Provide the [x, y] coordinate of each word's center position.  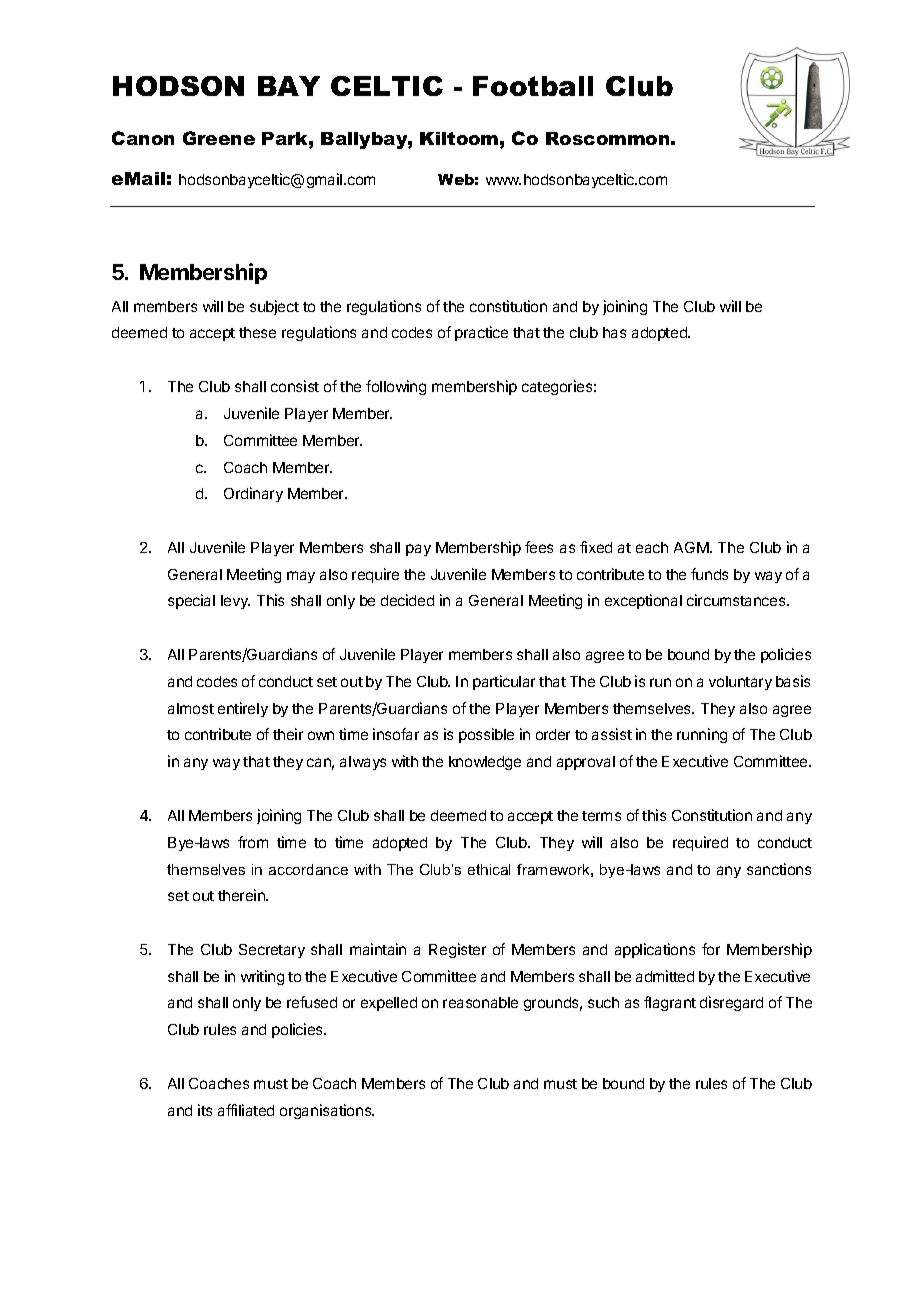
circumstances [737, 600]
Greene [219, 138]
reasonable [480, 1002]
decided [407, 600]
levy [235, 602]
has [614, 332]
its [205, 1110]
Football [533, 86]
